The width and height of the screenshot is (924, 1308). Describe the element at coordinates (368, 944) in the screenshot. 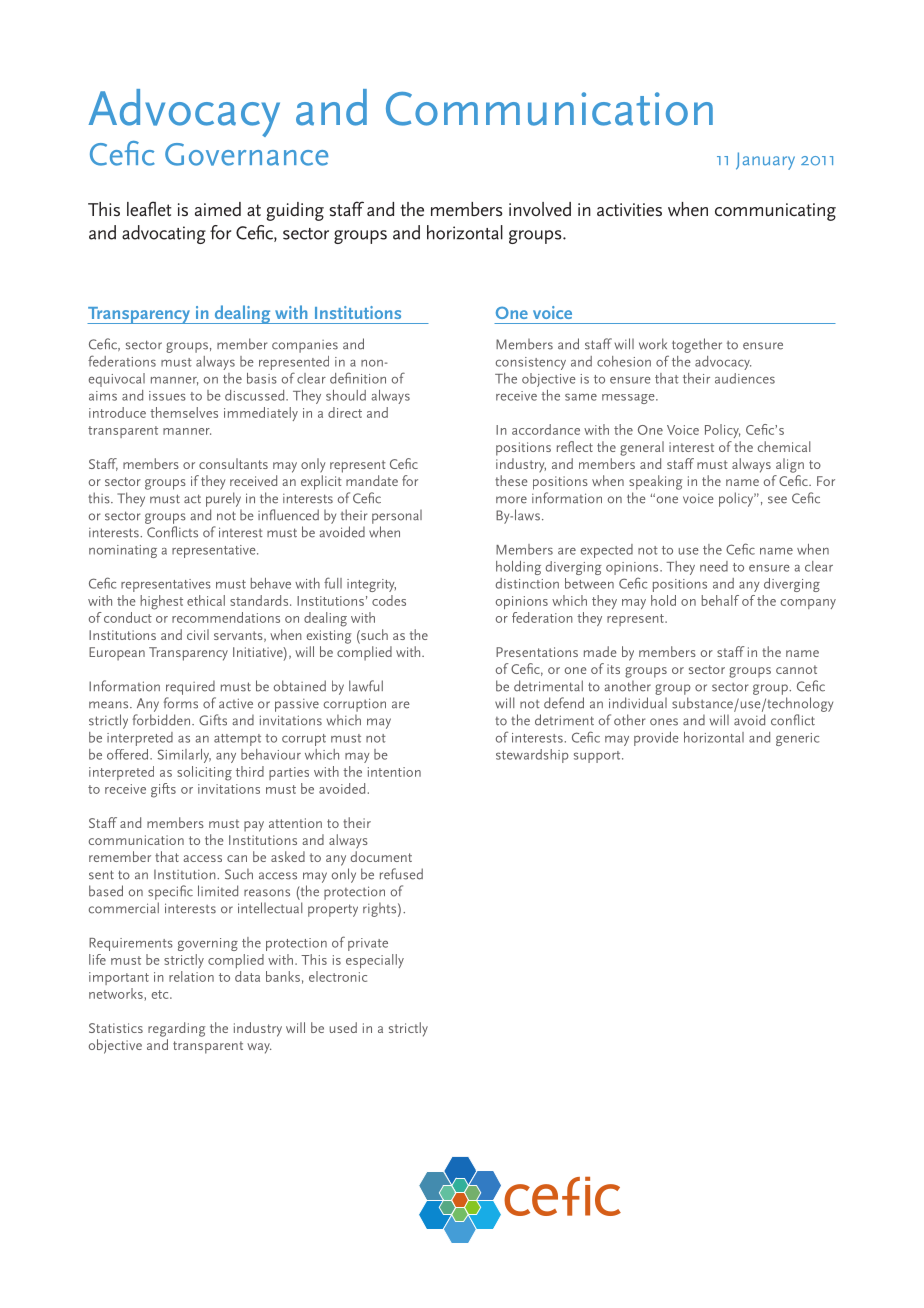

I see `private` at that location.
